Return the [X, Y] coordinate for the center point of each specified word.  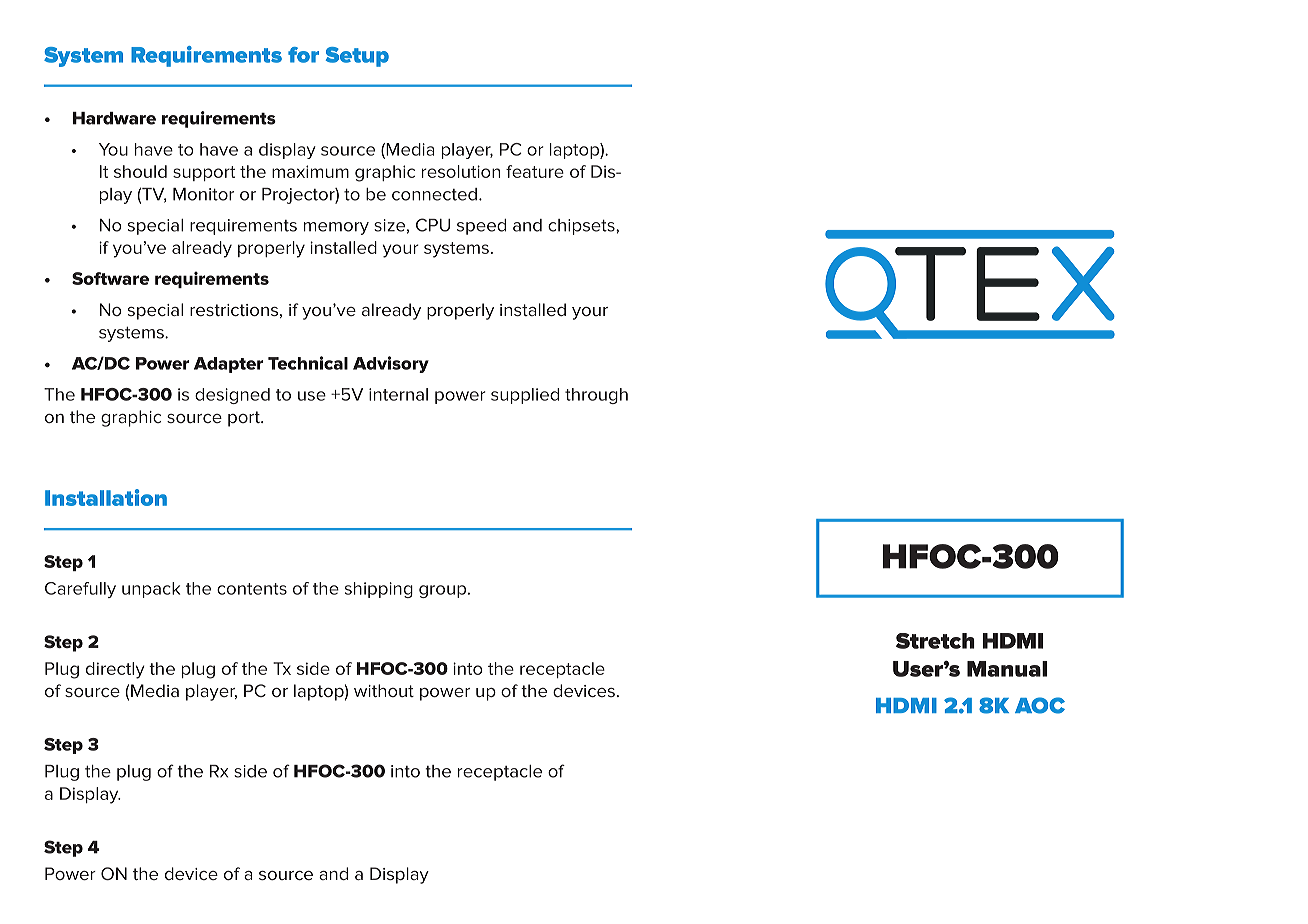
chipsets [582, 227]
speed [481, 227]
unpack [151, 590]
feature [535, 171]
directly [115, 670]
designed [232, 396]
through [596, 396]
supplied [525, 396]
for [303, 55]
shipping [379, 590]
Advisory [391, 364]
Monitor [203, 194]
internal [398, 394]
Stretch [935, 641]
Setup [357, 57]
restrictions [234, 310]
